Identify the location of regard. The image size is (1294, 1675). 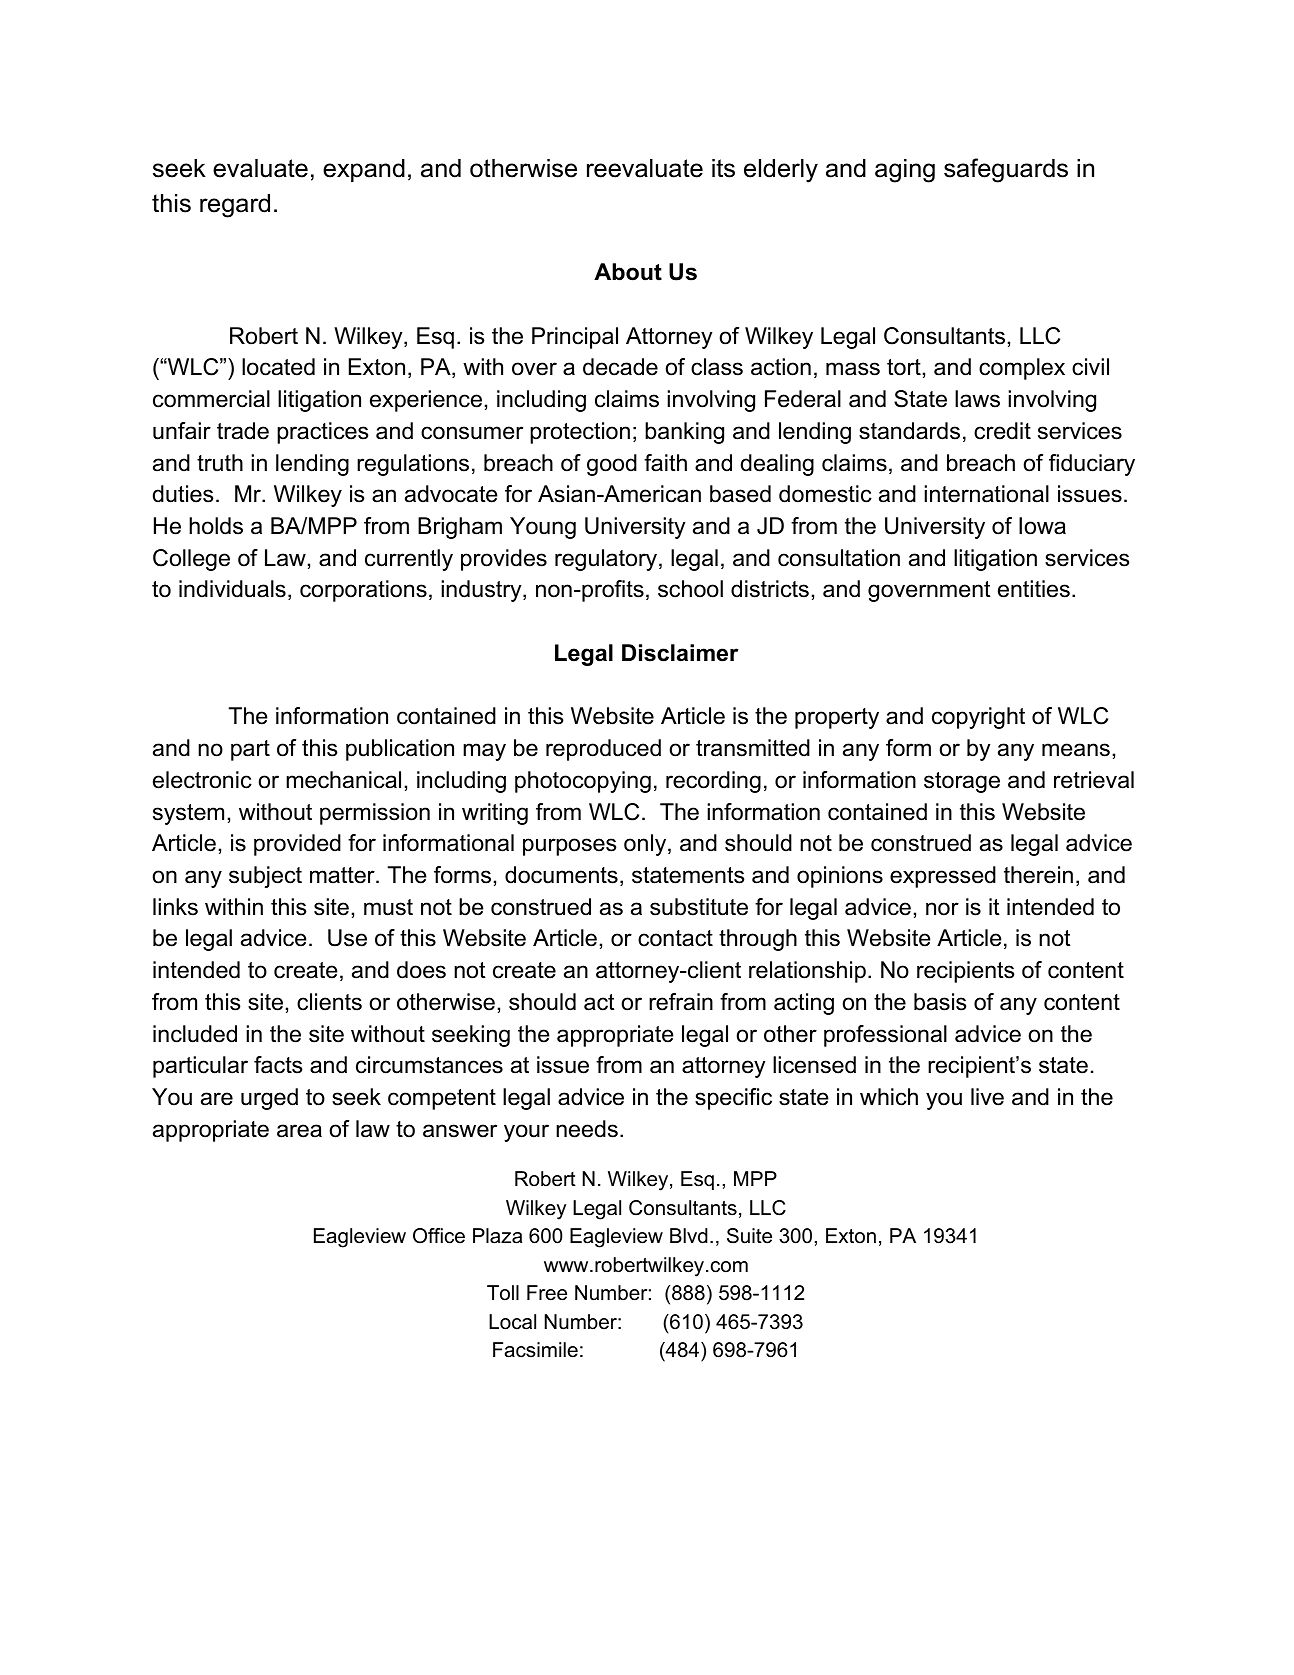
(235, 206).
